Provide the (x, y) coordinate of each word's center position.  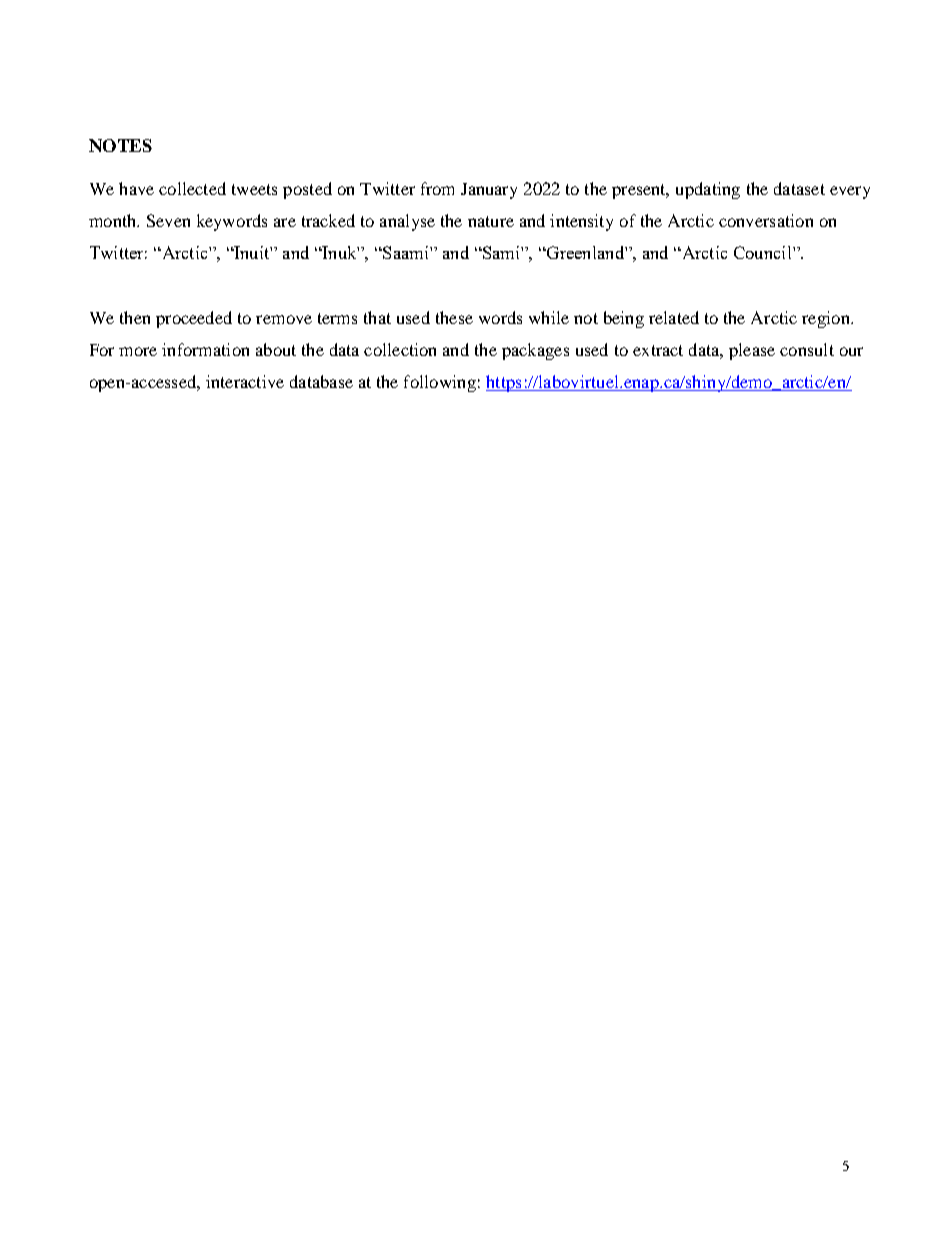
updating (708, 190)
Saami (406, 252)
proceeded (194, 319)
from (437, 188)
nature (491, 221)
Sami (501, 252)
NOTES (120, 145)
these (454, 317)
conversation (766, 220)
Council (764, 252)
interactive (245, 381)
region (827, 319)
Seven (168, 220)
